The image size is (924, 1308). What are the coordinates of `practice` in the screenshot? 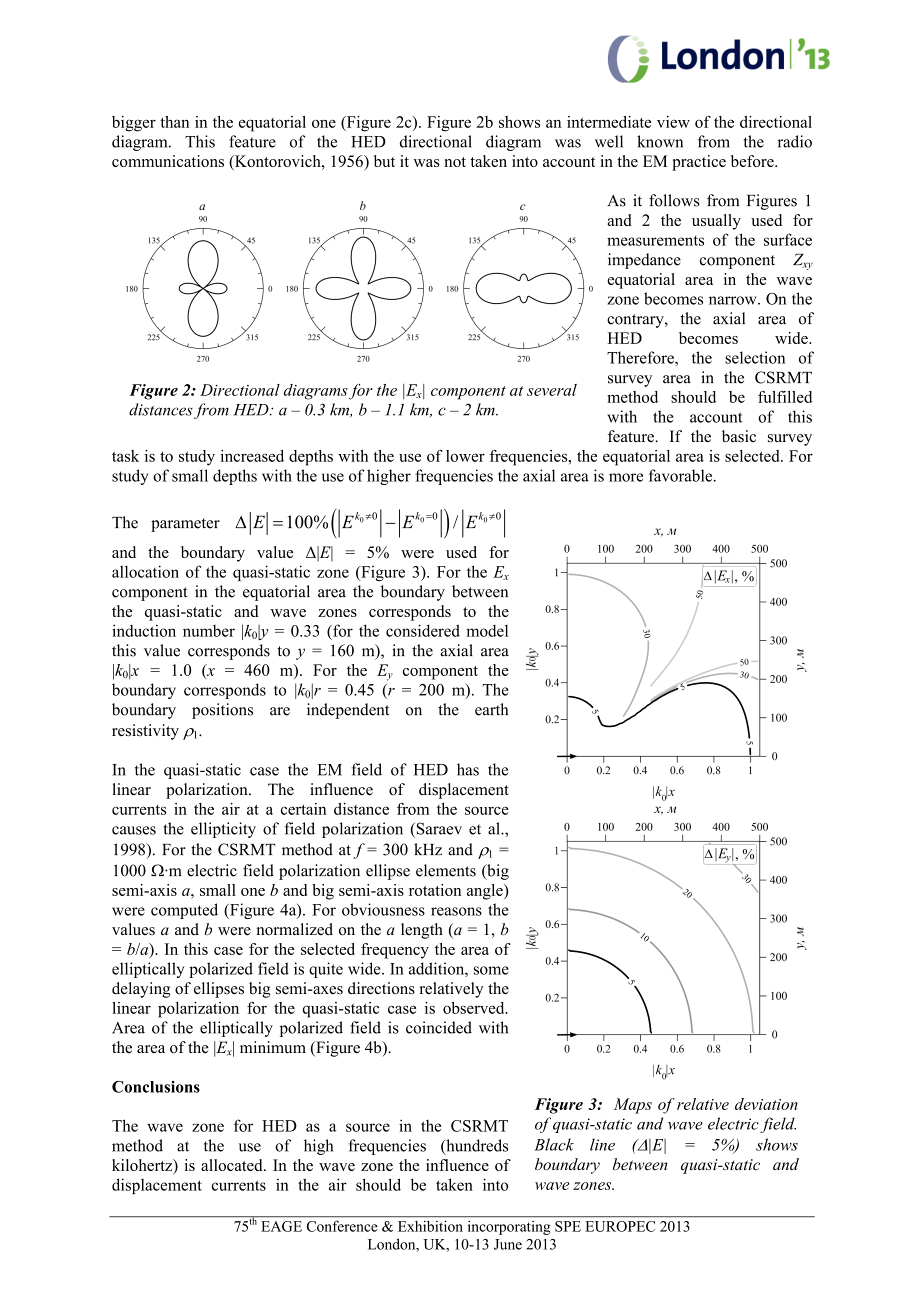 It's located at (699, 163).
